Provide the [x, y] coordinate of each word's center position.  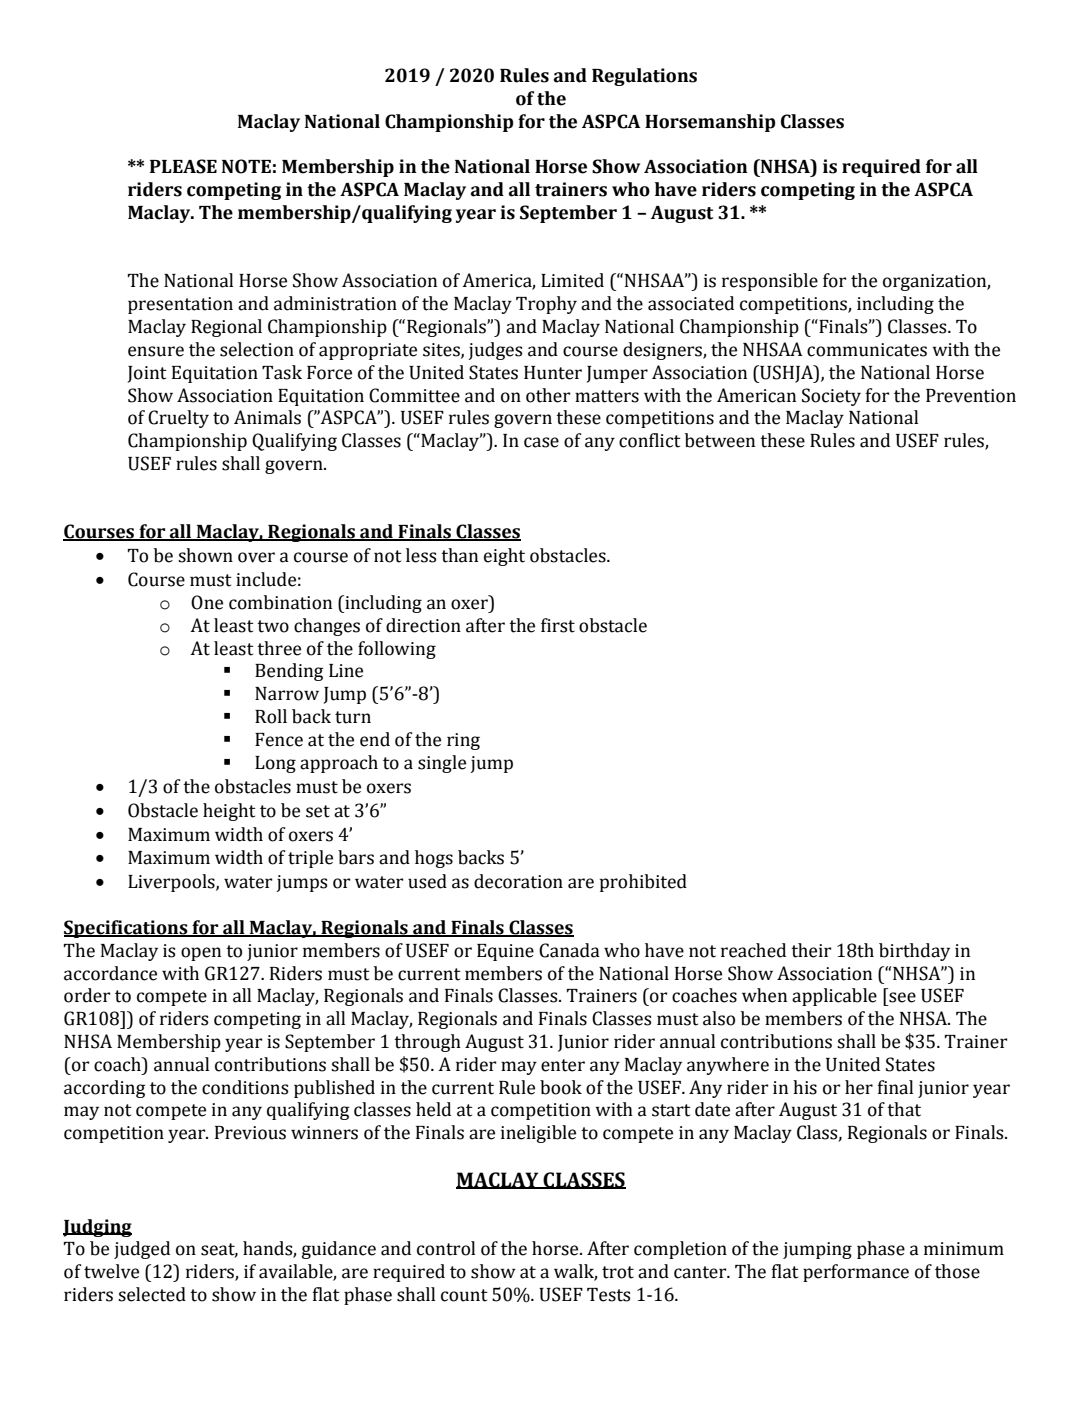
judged [142, 1250]
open [201, 954]
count [464, 1295]
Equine [505, 952]
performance [856, 1273]
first [558, 625]
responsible [770, 282]
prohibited [643, 883]
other [548, 395]
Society [831, 397]
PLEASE [183, 166]
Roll [271, 716]
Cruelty [178, 419]
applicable [834, 997]
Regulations [644, 77]
